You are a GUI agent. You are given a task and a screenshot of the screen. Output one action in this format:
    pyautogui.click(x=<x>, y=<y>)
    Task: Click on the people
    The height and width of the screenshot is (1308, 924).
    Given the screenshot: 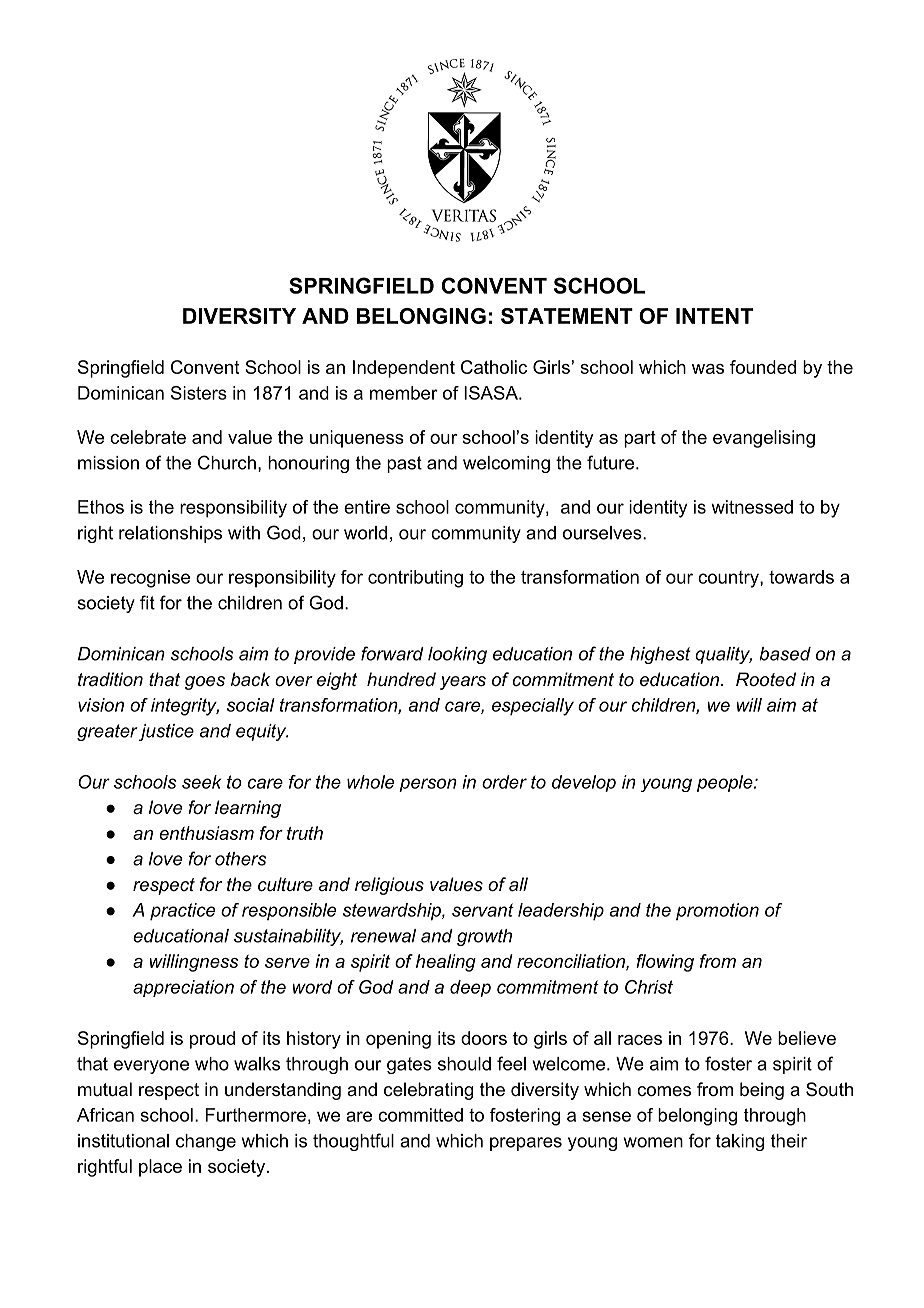 What is the action you would take?
    pyautogui.click(x=725, y=783)
